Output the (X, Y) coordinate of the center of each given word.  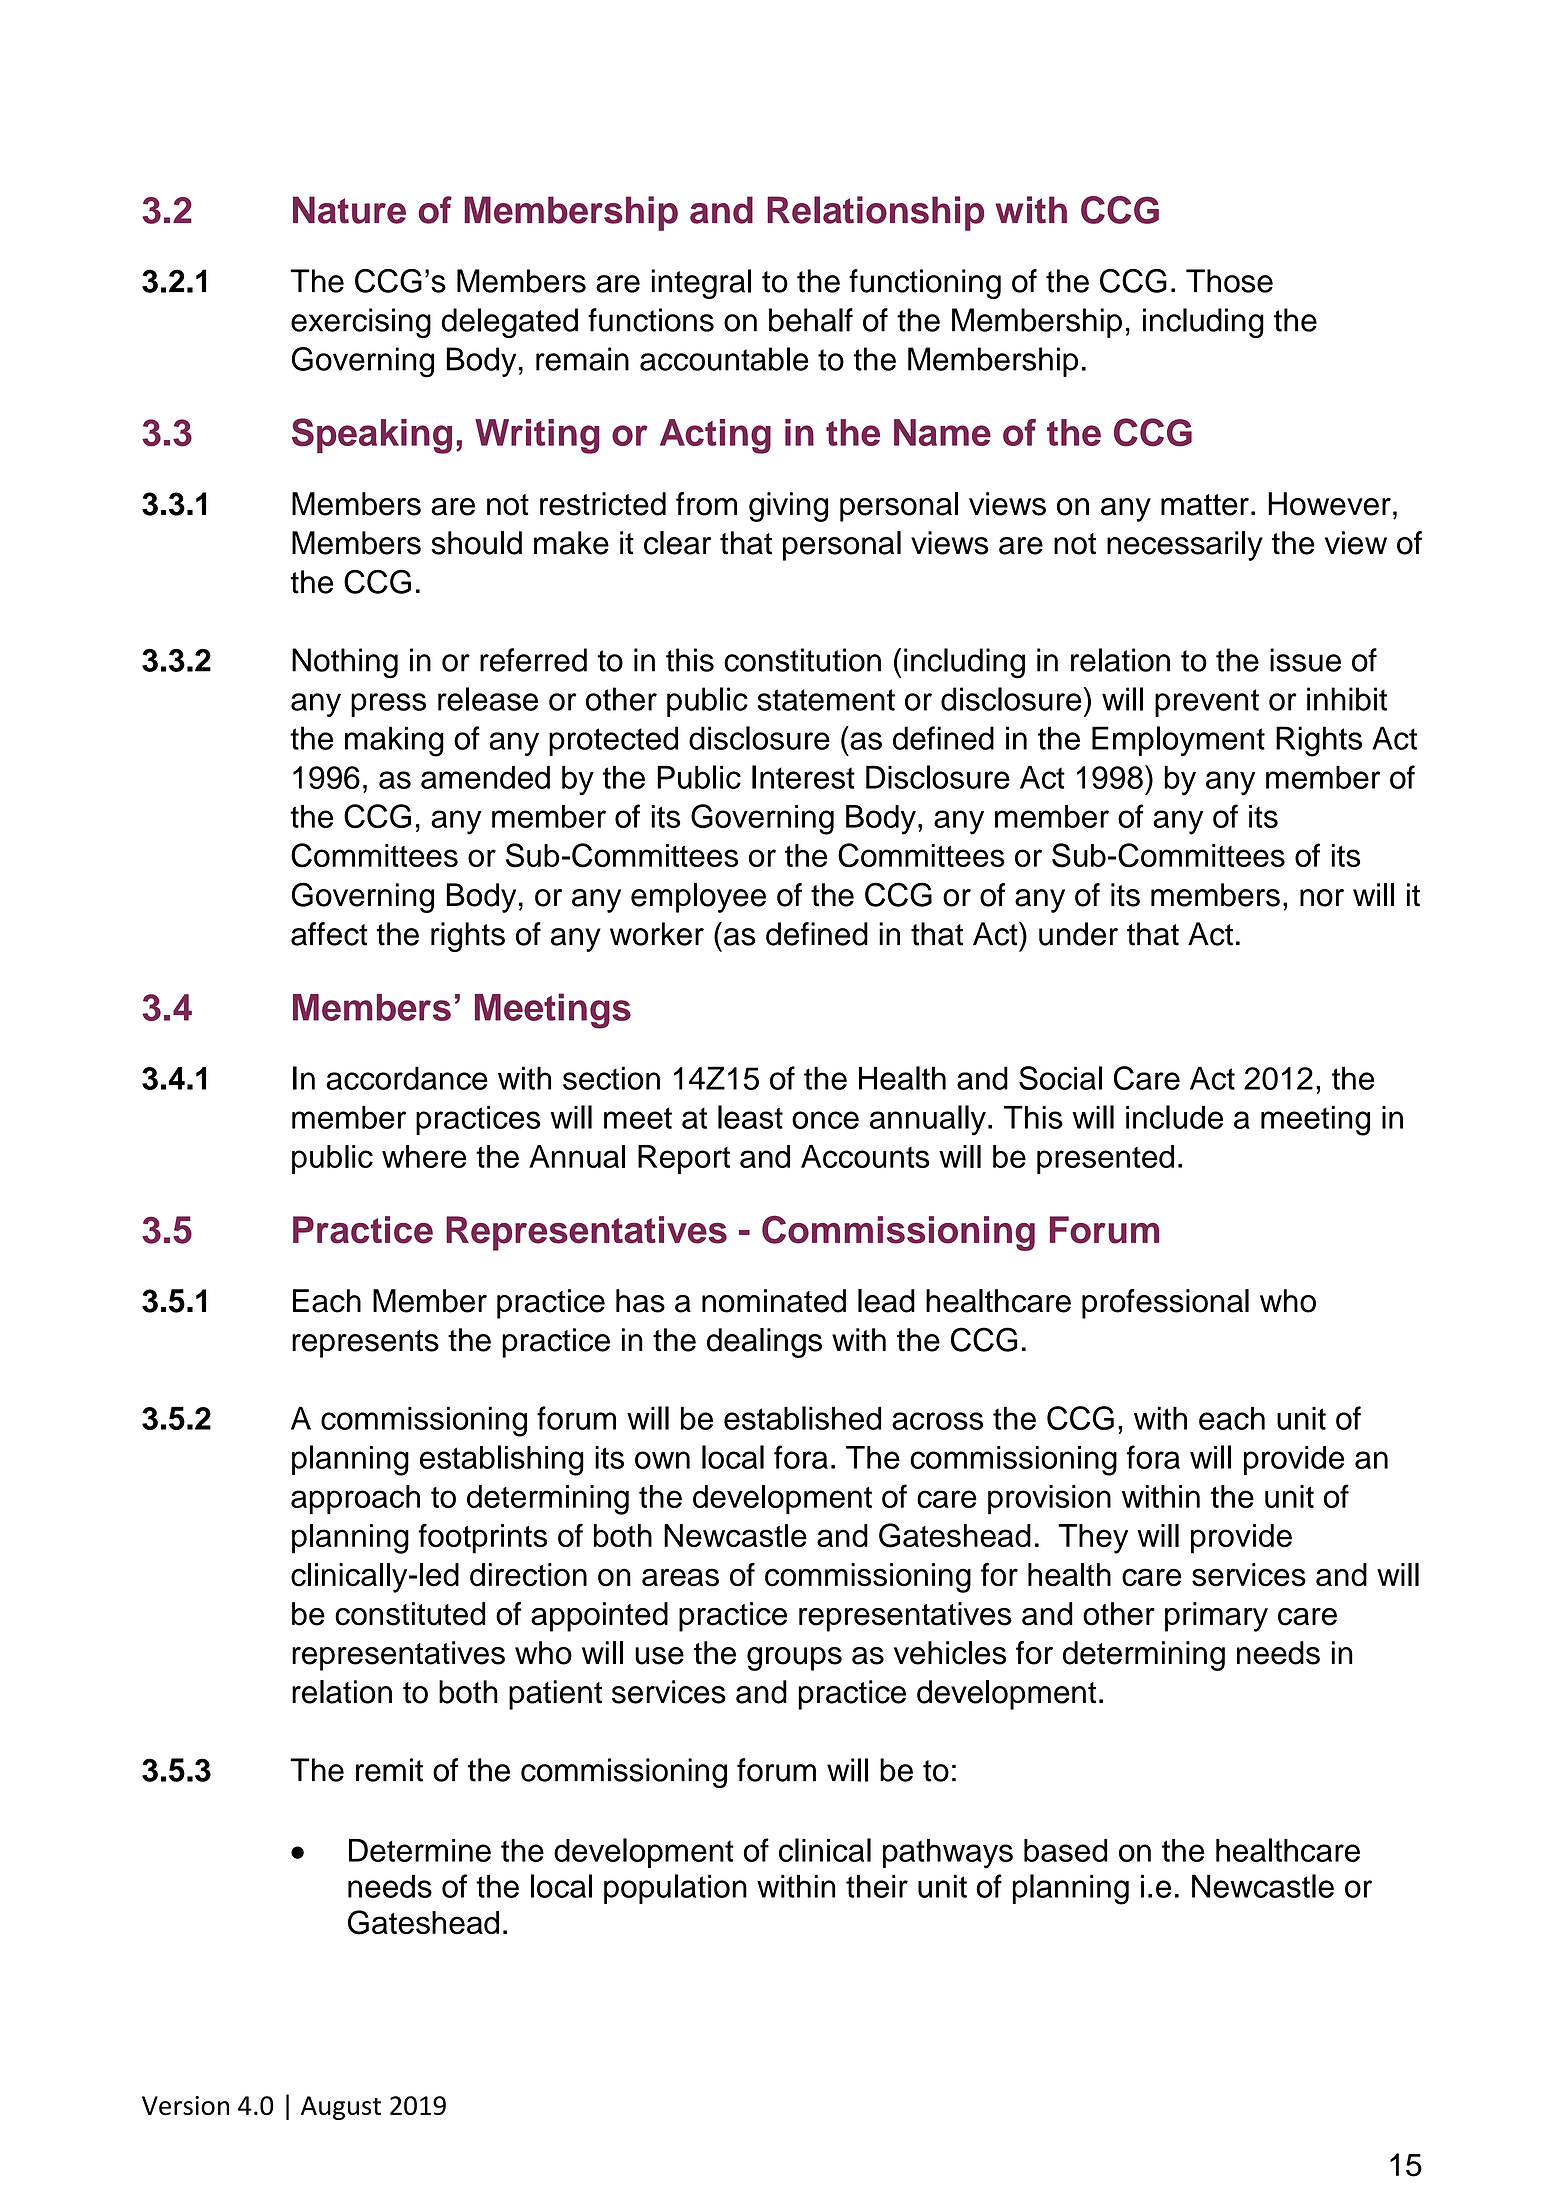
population (675, 1889)
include (1174, 1117)
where (424, 1156)
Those (1229, 281)
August (341, 2108)
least (750, 1117)
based (1066, 1850)
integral (701, 284)
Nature (349, 210)
